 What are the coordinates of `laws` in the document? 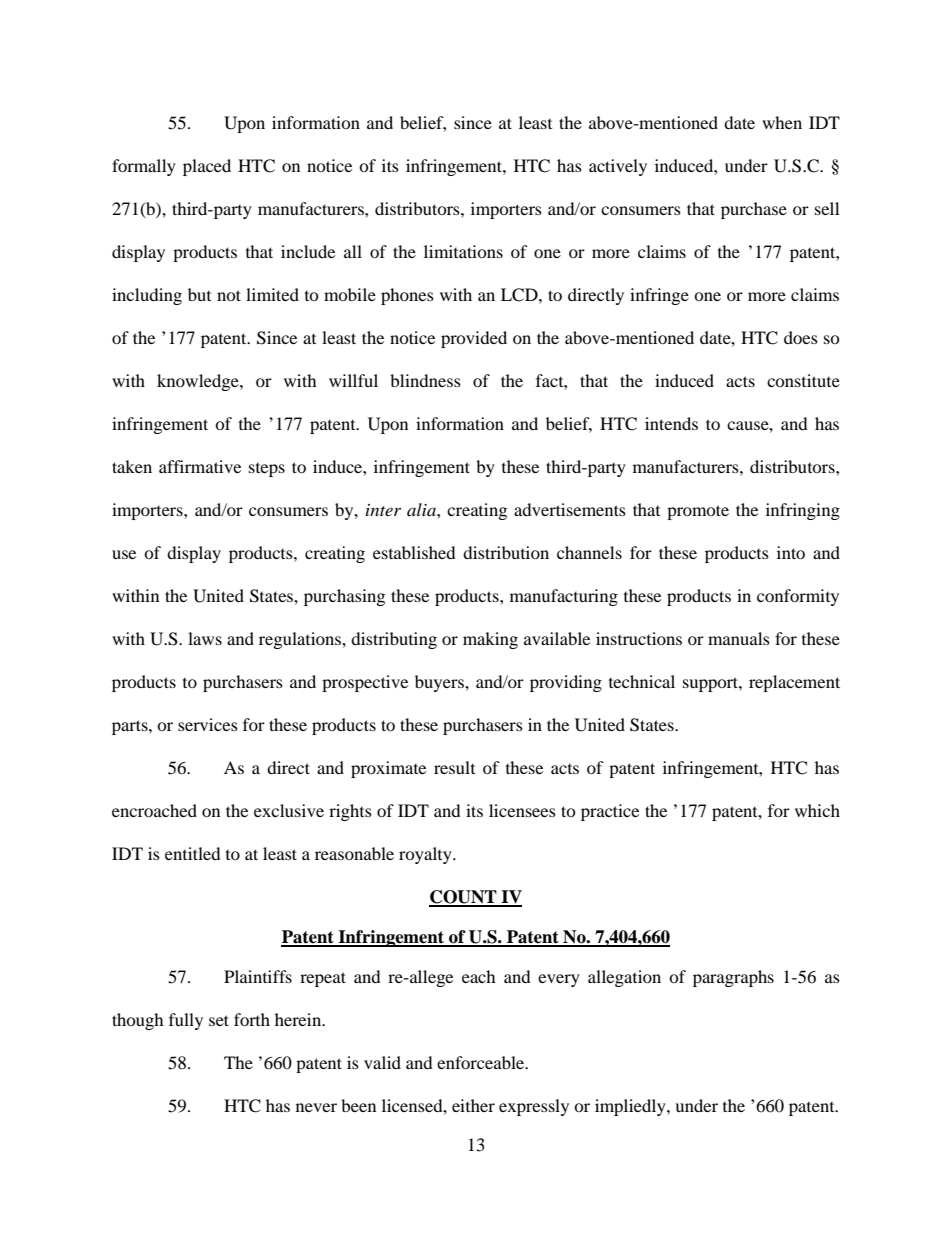 It's located at (205, 638).
